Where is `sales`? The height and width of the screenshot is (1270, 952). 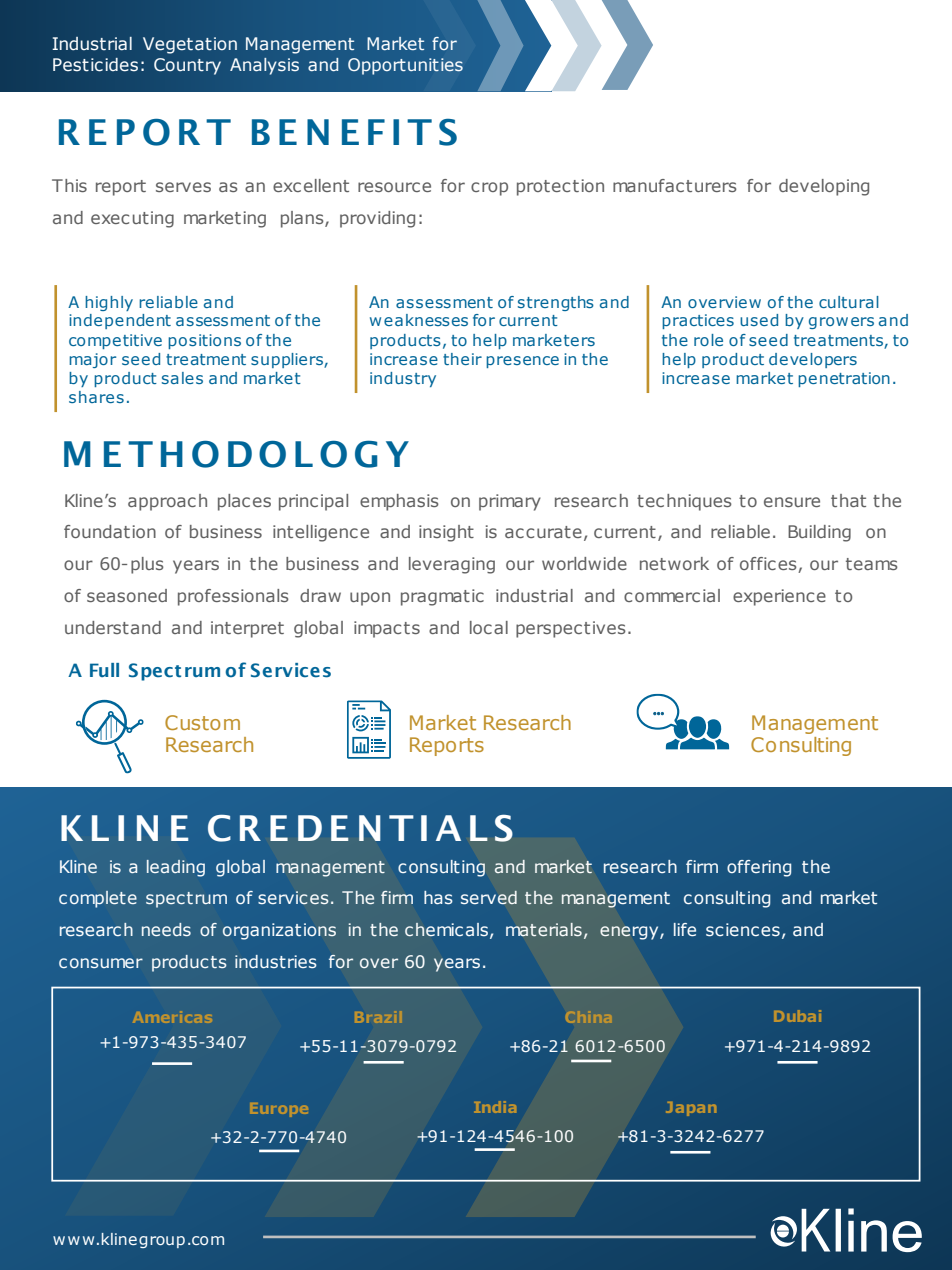
sales is located at coordinates (182, 378).
